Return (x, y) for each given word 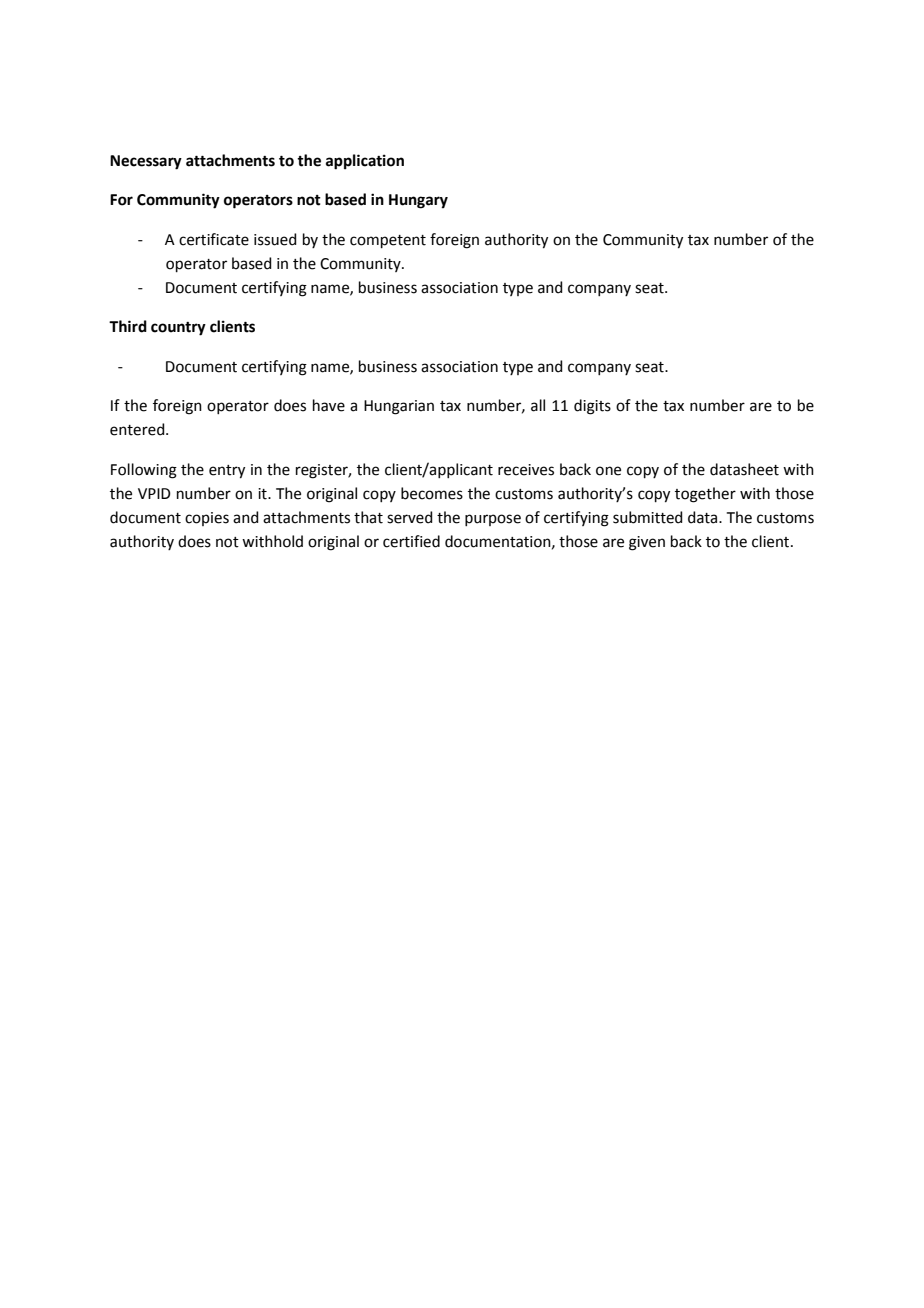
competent (388, 241)
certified (411, 541)
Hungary (418, 201)
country (178, 329)
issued (275, 239)
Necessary (146, 162)
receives (526, 470)
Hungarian (399, 407)
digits (592, 407)
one (608, 471)
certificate (214, 239)
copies (207, 519)
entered (138, 429)
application (365, 162)
